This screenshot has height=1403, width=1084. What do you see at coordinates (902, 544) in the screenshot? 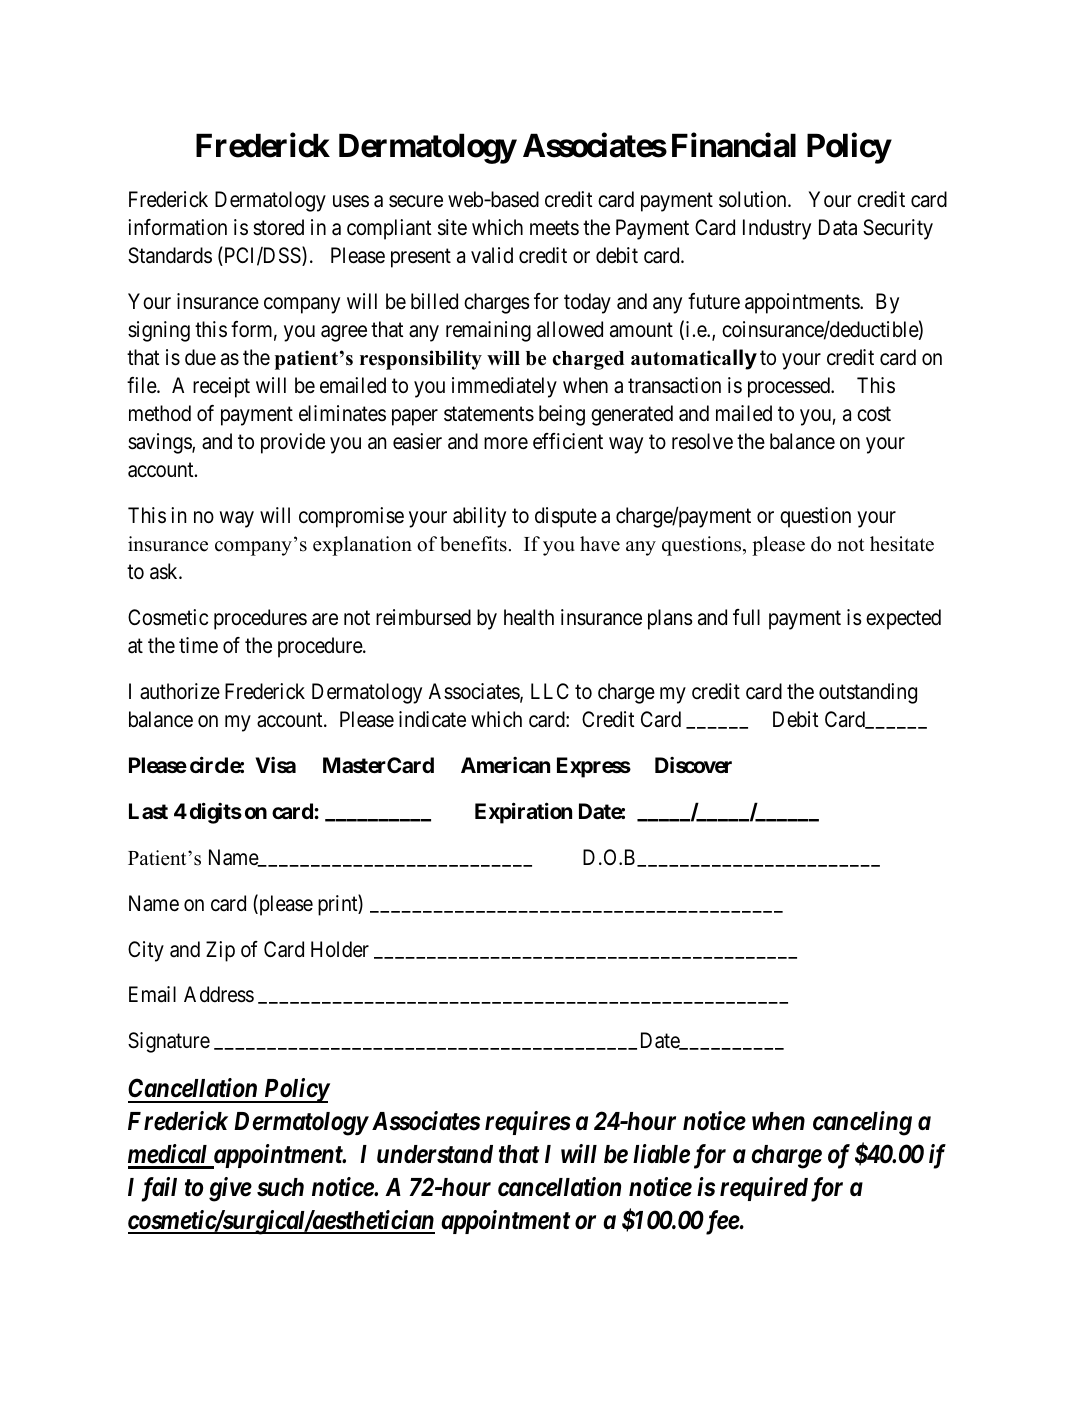
I see `hesitate` at bounding box center [902, 544].
